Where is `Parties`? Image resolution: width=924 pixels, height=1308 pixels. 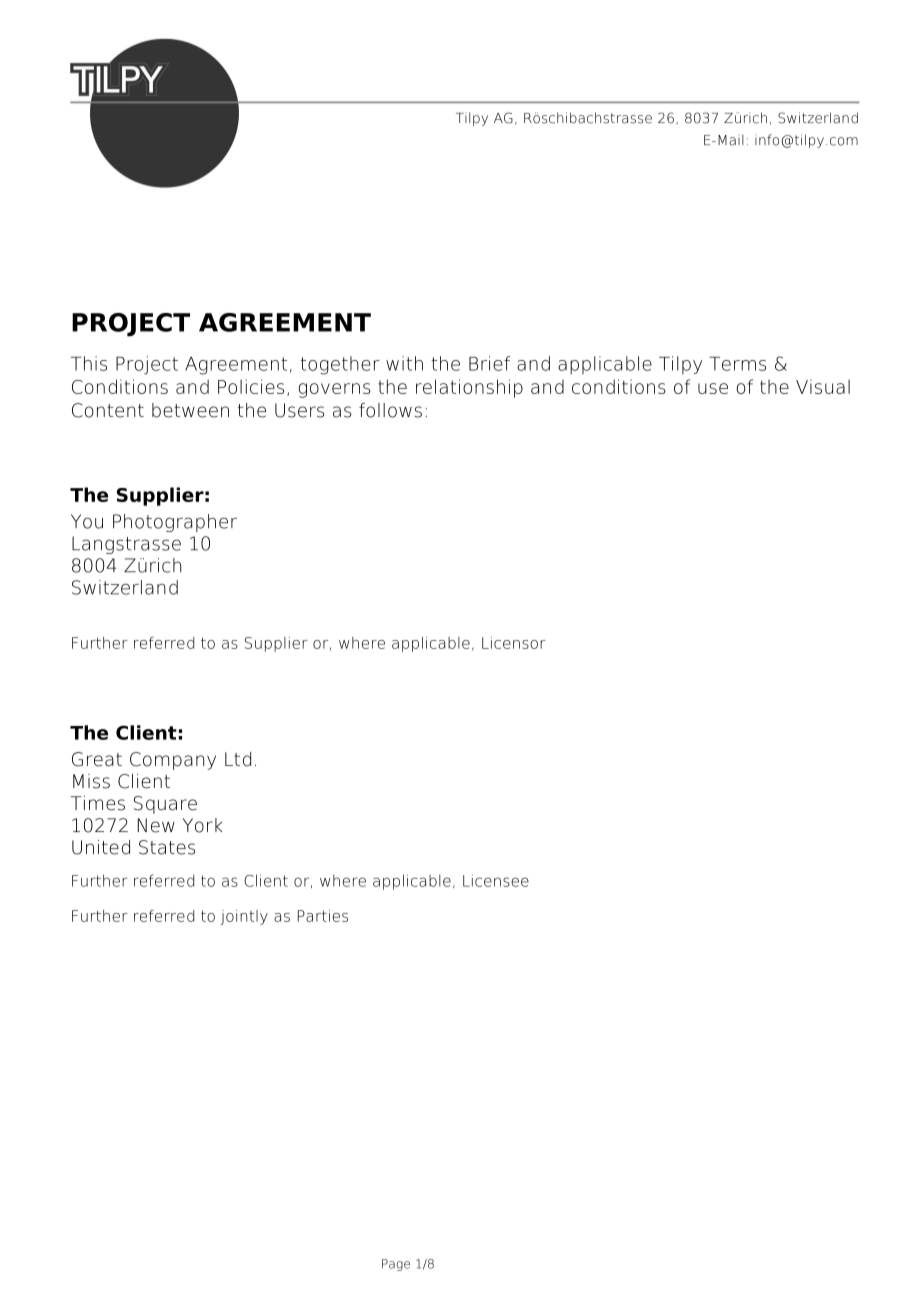
Parties is located at coordinates (323, 916).
